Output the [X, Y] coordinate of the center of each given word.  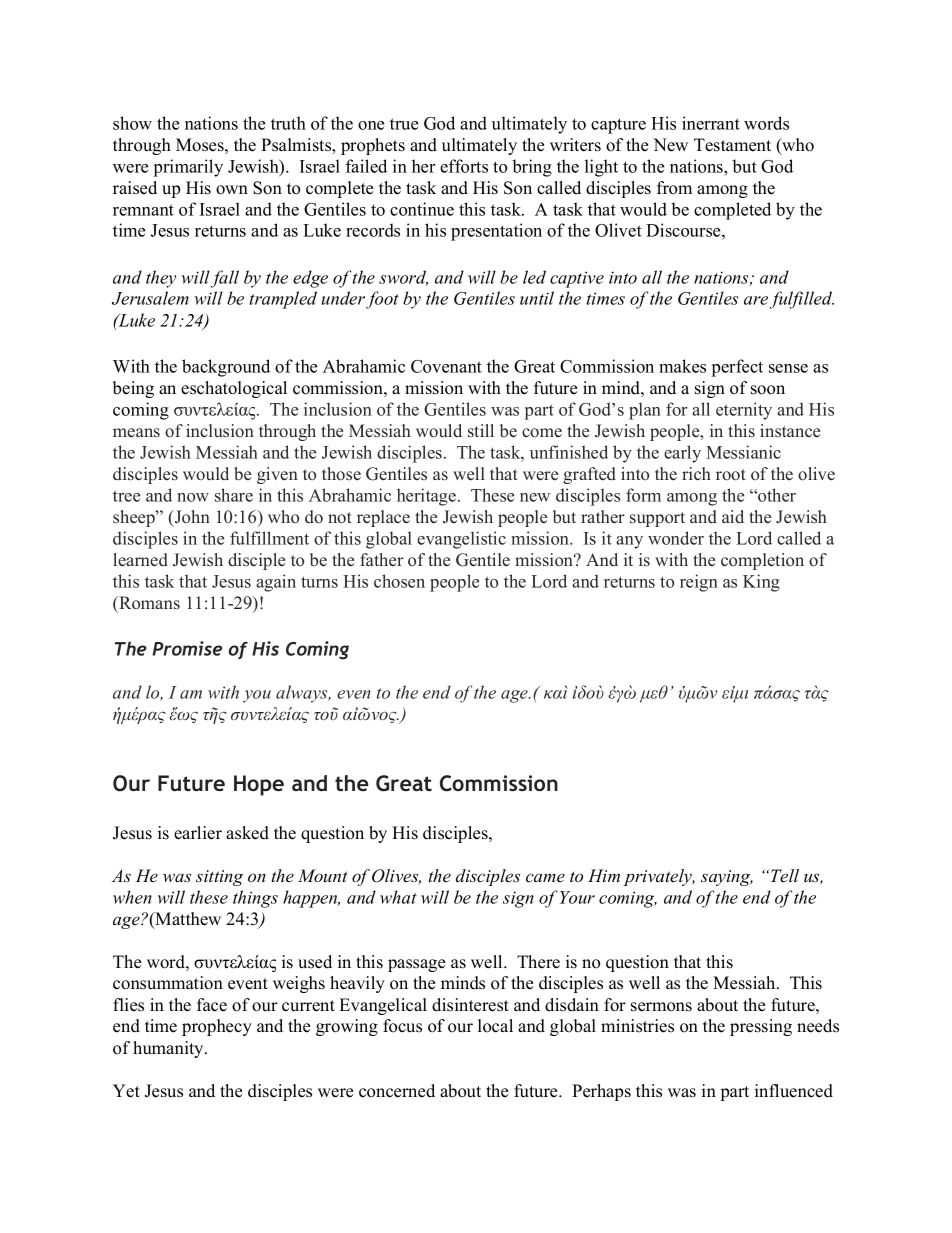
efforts [464, 166]
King [761, 583]
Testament [732, 145]
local [495, 1026]
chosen [399, 581]
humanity [169, 1049]
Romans [148, 603]
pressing [761, 1027]
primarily [188, 168]
